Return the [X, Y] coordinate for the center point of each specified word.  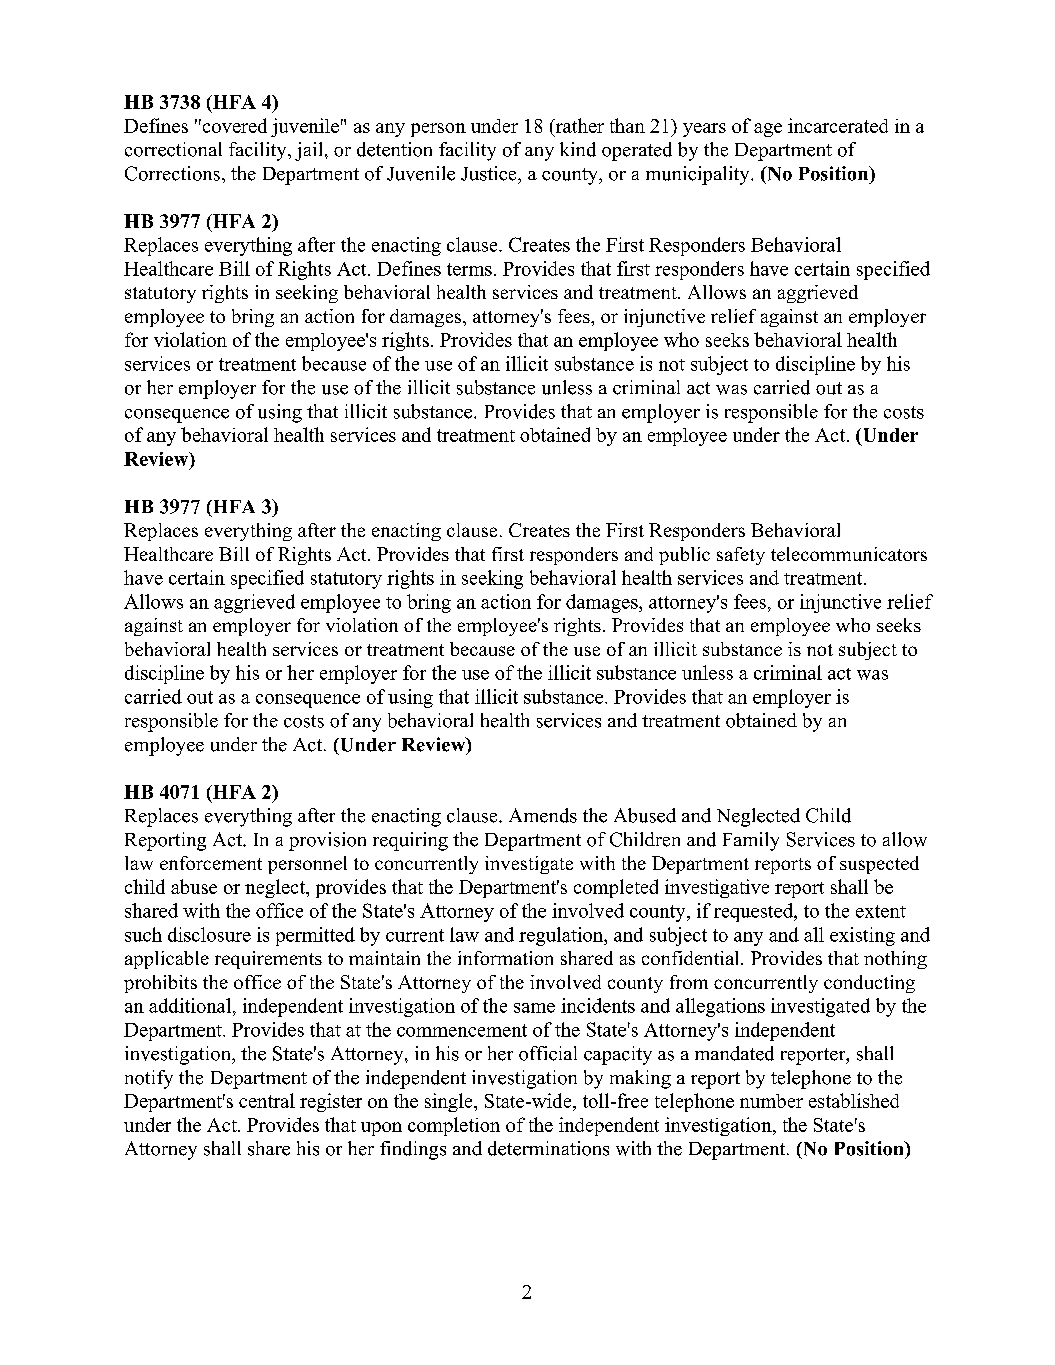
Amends [543, 815]
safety [741, 556]
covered [233, 125]
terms [469, 269]
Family [751, 841]
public [684, 556]
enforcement [211, 863]
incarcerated [838, 125]
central [267, 1100]
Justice [490, 173]
